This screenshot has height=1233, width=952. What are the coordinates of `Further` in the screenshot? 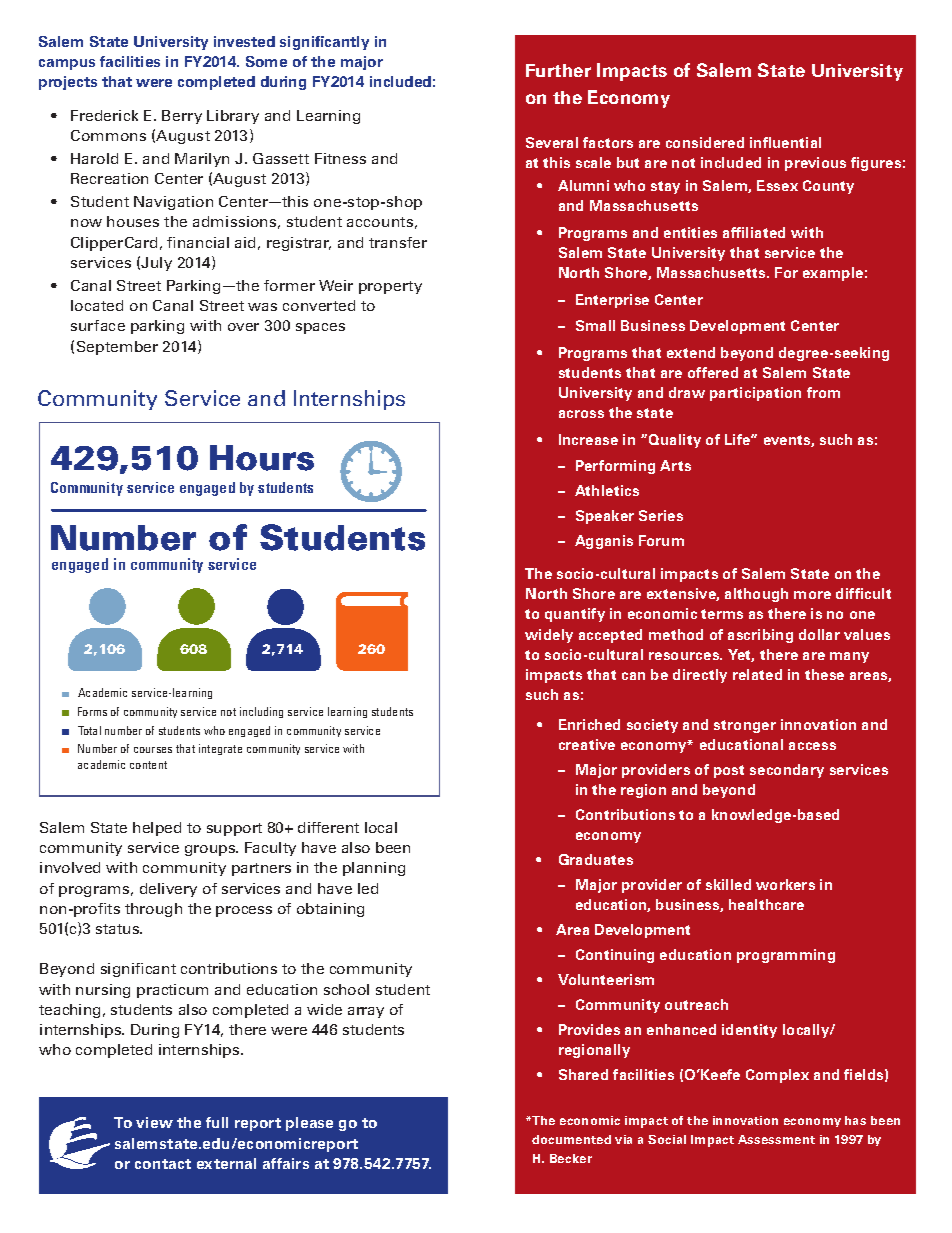 It's located at (558, 70).
